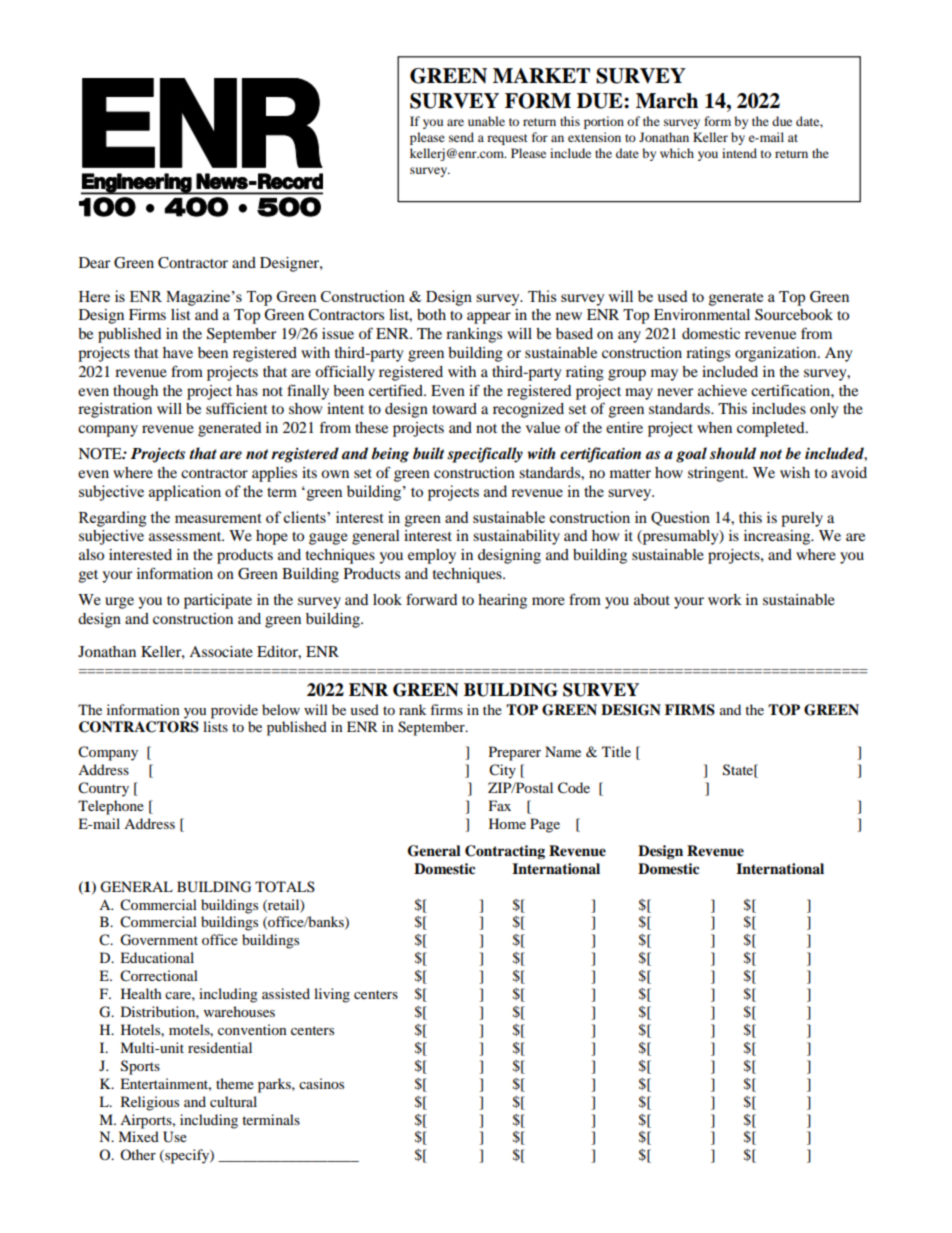 The height and width of the screenshot is (1233, 952). I want to click on should, so click(733, 453).
